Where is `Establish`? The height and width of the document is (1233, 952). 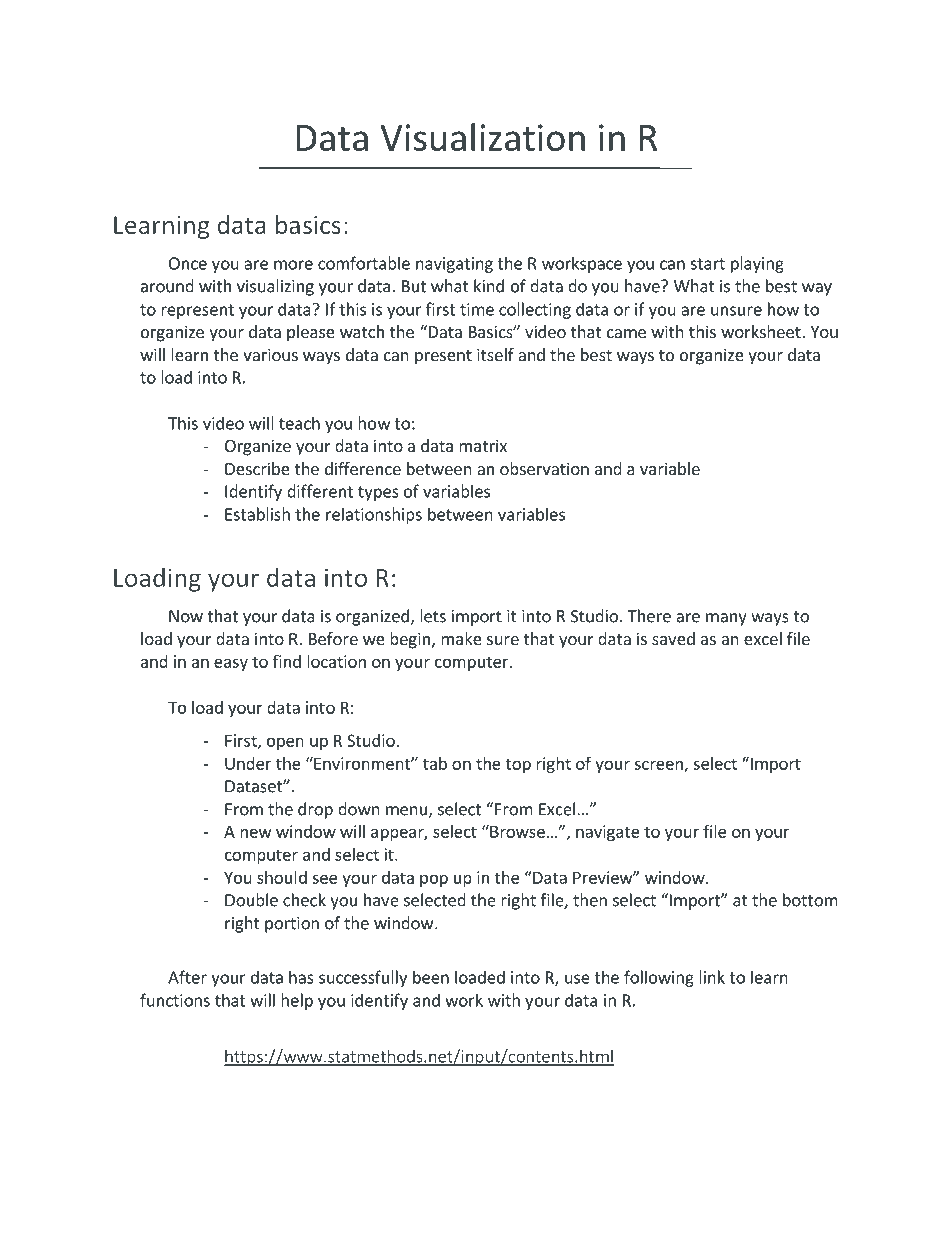
Establish is located at coordinates (257, 514).
